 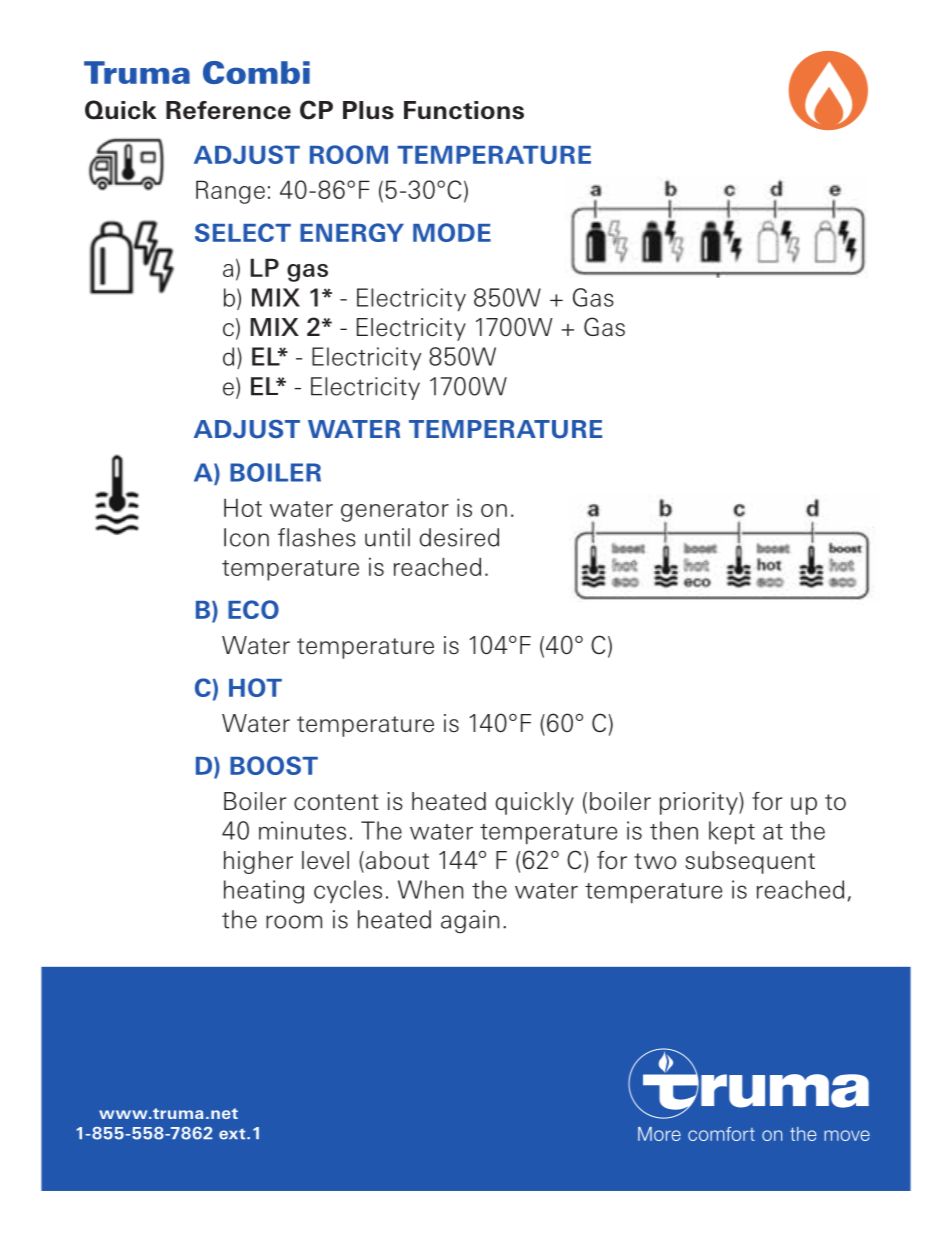 I want to click on Combi, so click(x=256, y=72).
